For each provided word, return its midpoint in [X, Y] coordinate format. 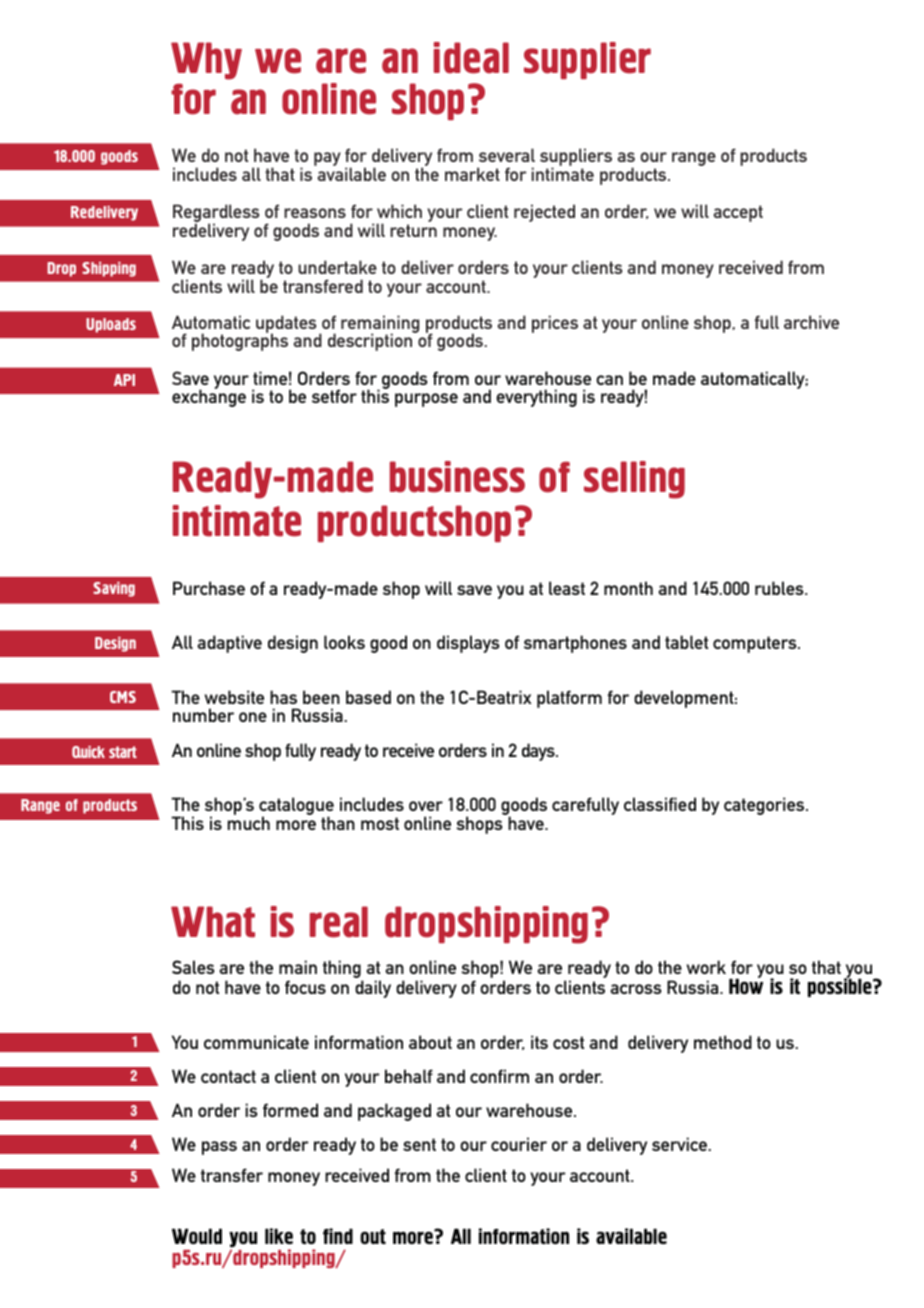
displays [468, 644]
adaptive [229, 644]
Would [197, 1236]
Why [206, 61]
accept [738, 213]
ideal [471, 58]
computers [756, 644]
